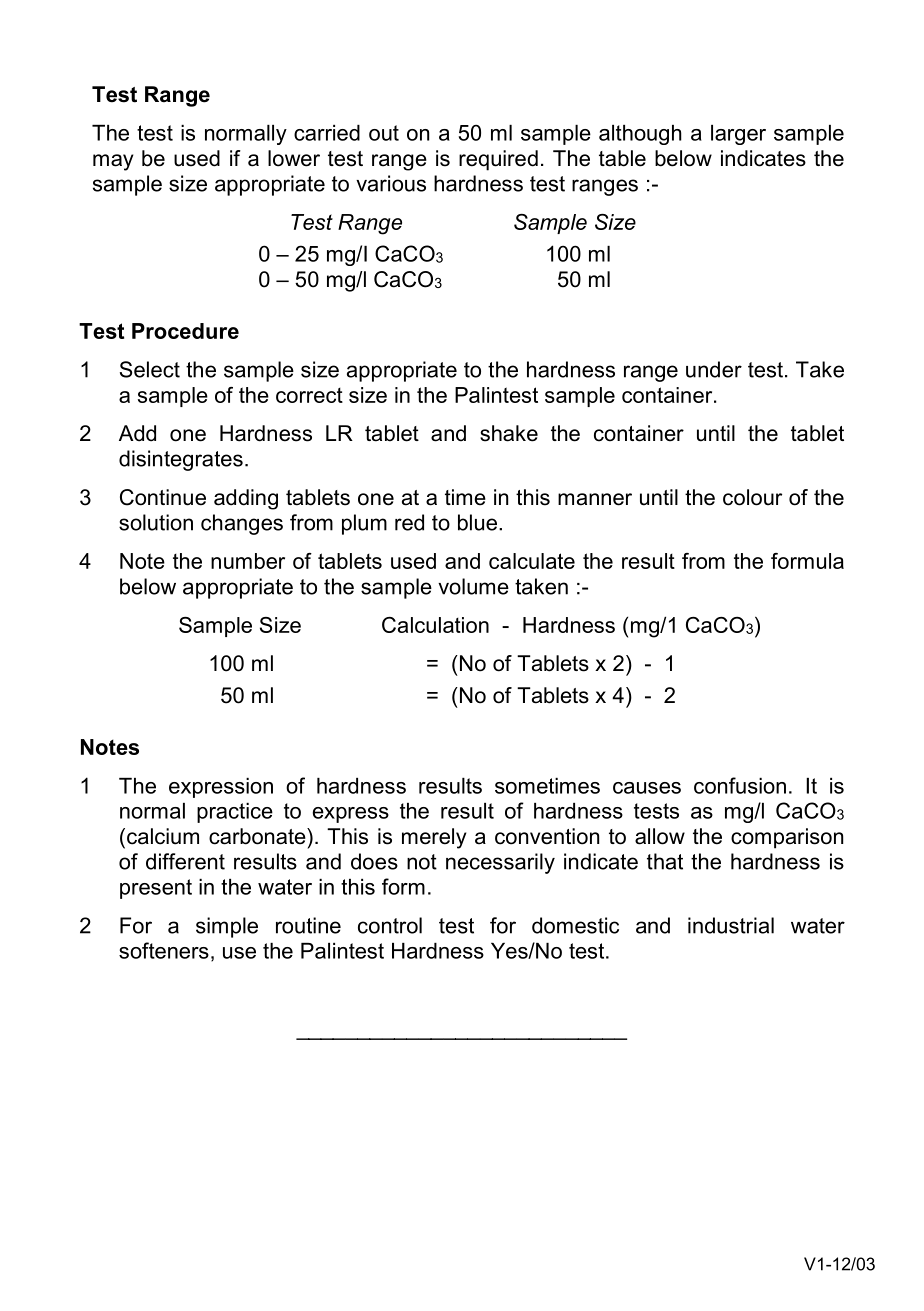 The height and width of the screenshot is (1311, 924). What do you see at coordinates (181, 460) in the screenshot?
I see `disintegrates` at bounding box center [181, 460].
